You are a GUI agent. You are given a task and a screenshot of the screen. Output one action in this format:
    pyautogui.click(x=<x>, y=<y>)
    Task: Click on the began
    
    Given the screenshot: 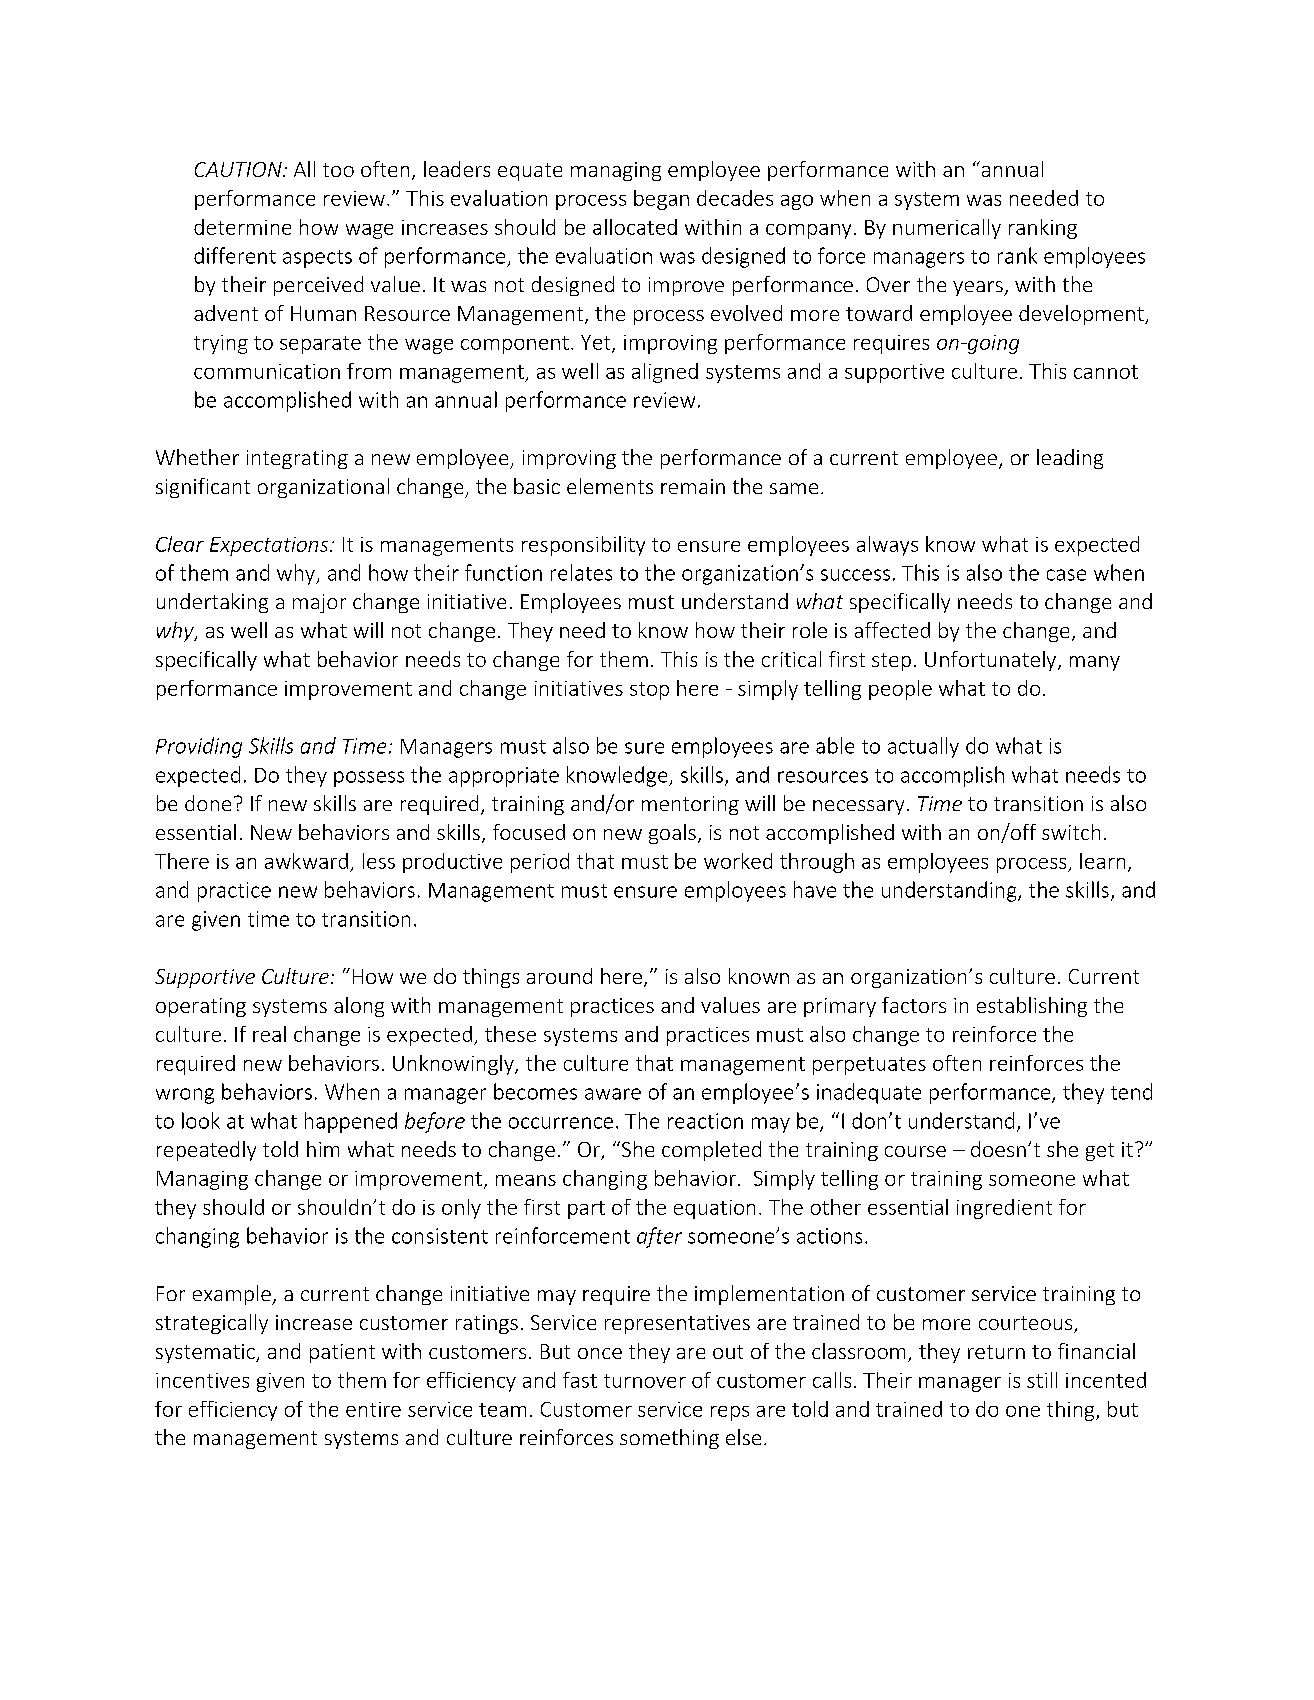 What is the action you would take?
    pyautogui.click(x=661, y=200)
